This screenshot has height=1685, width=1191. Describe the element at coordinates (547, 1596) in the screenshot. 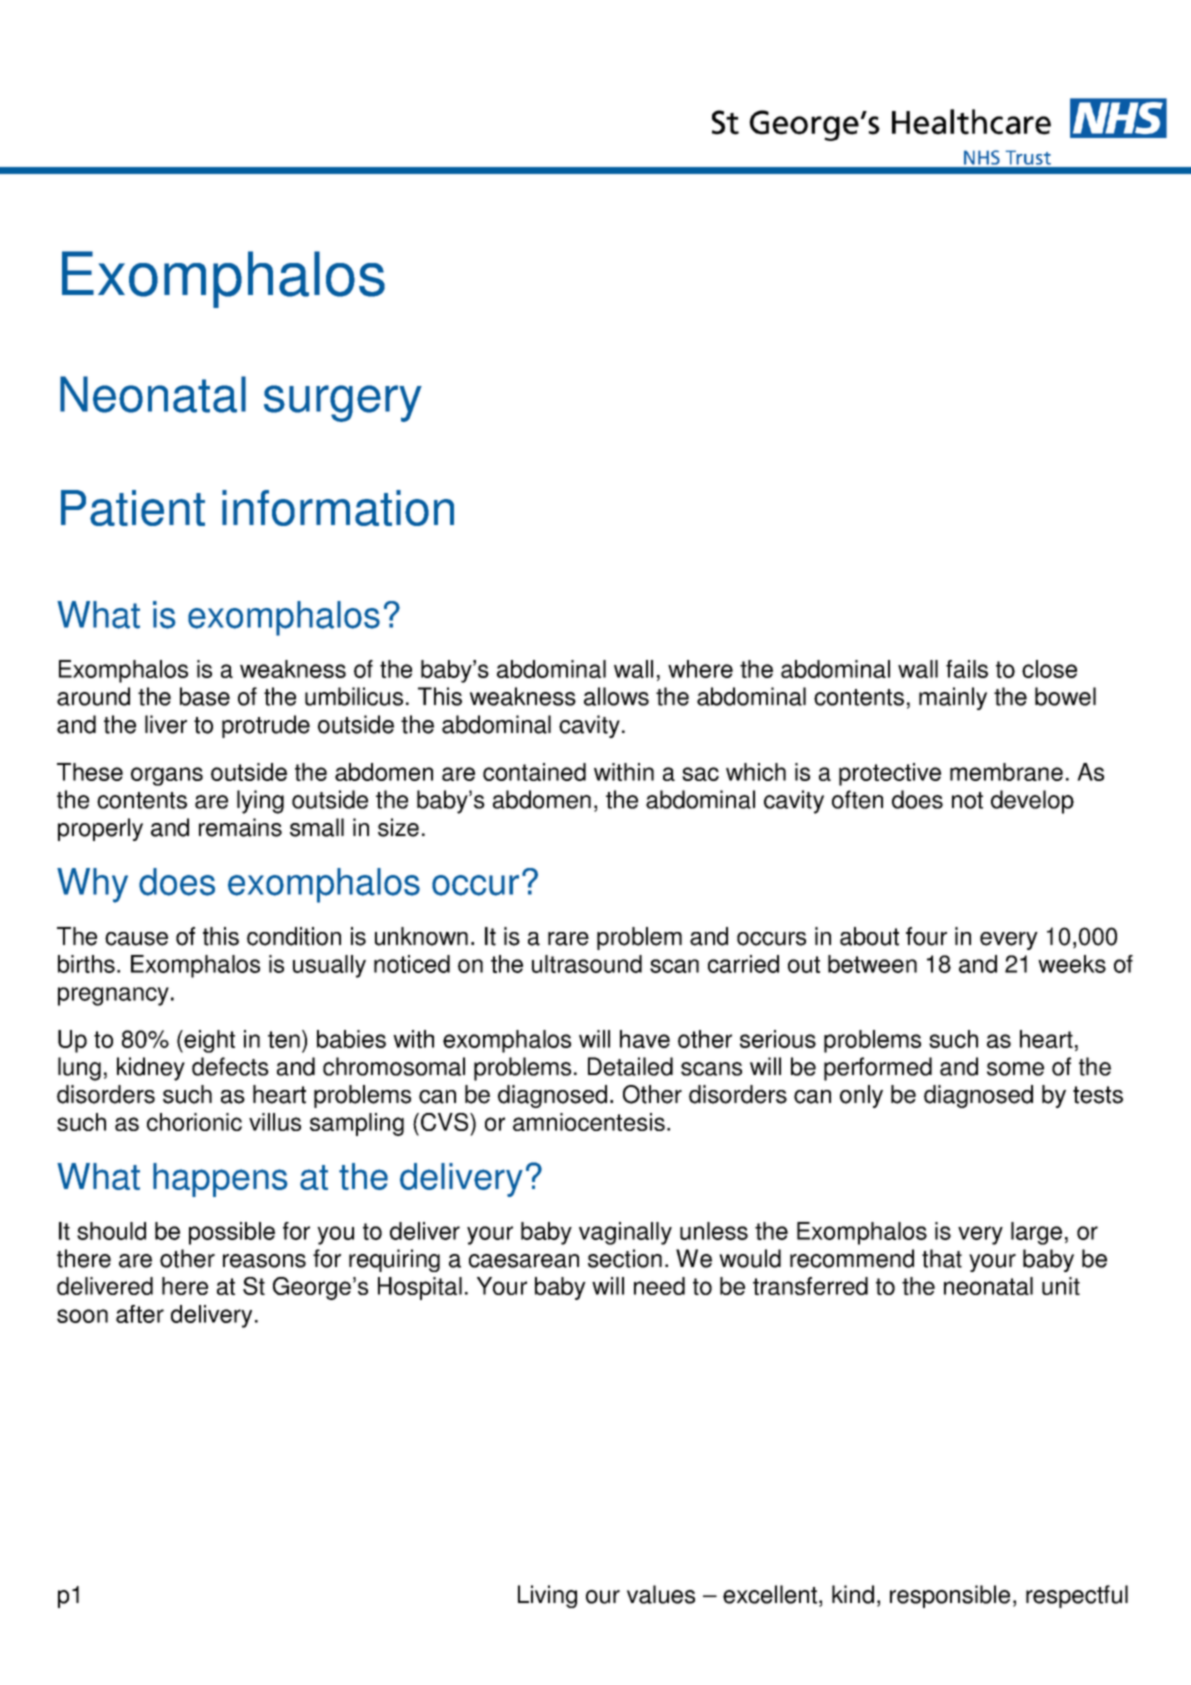

I see `Living` at that location.
